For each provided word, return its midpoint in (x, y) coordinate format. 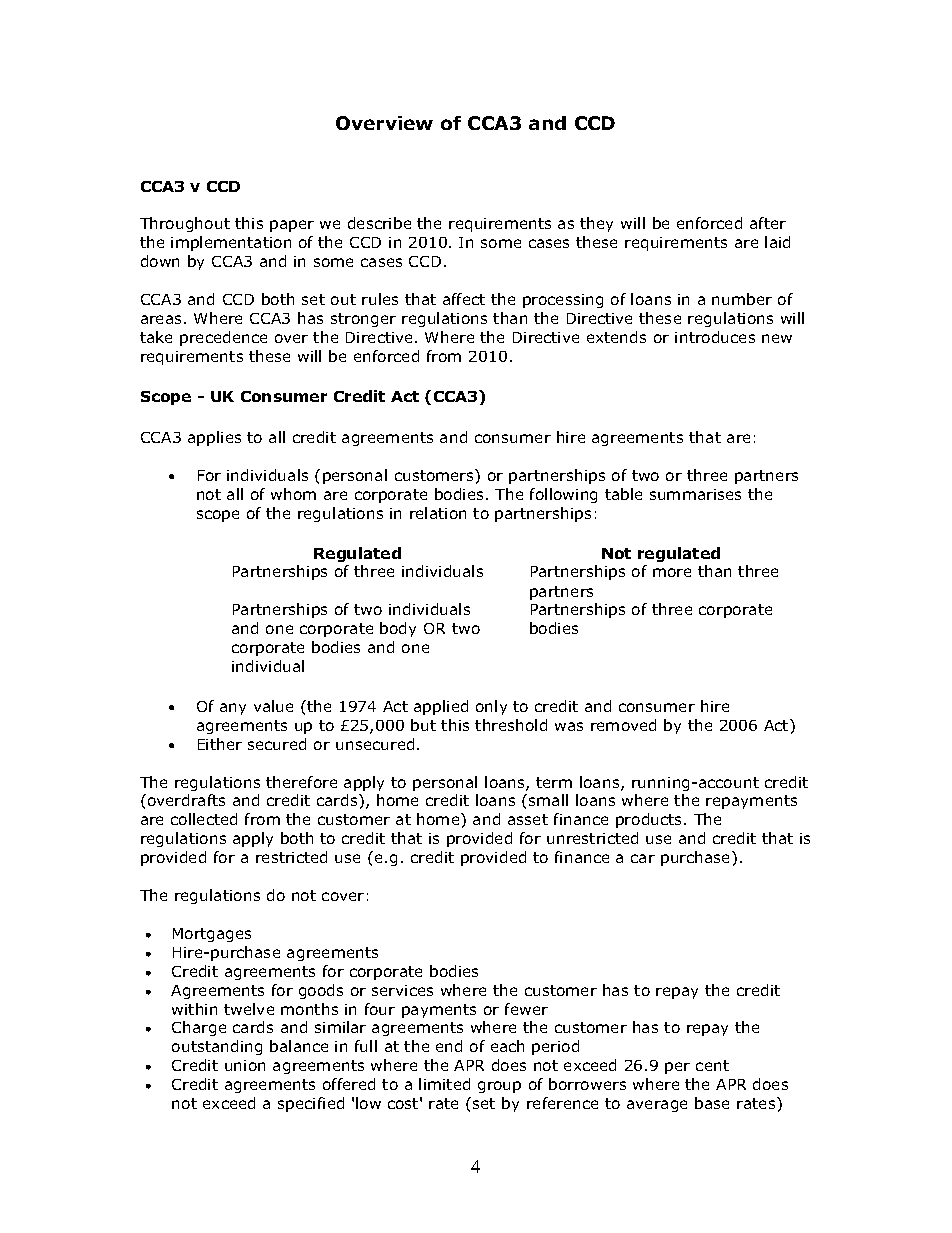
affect (464, 299)
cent (712, 1065)
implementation (231, 243)
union (245, 1065)
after (768, 223)
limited (444, 1084)
